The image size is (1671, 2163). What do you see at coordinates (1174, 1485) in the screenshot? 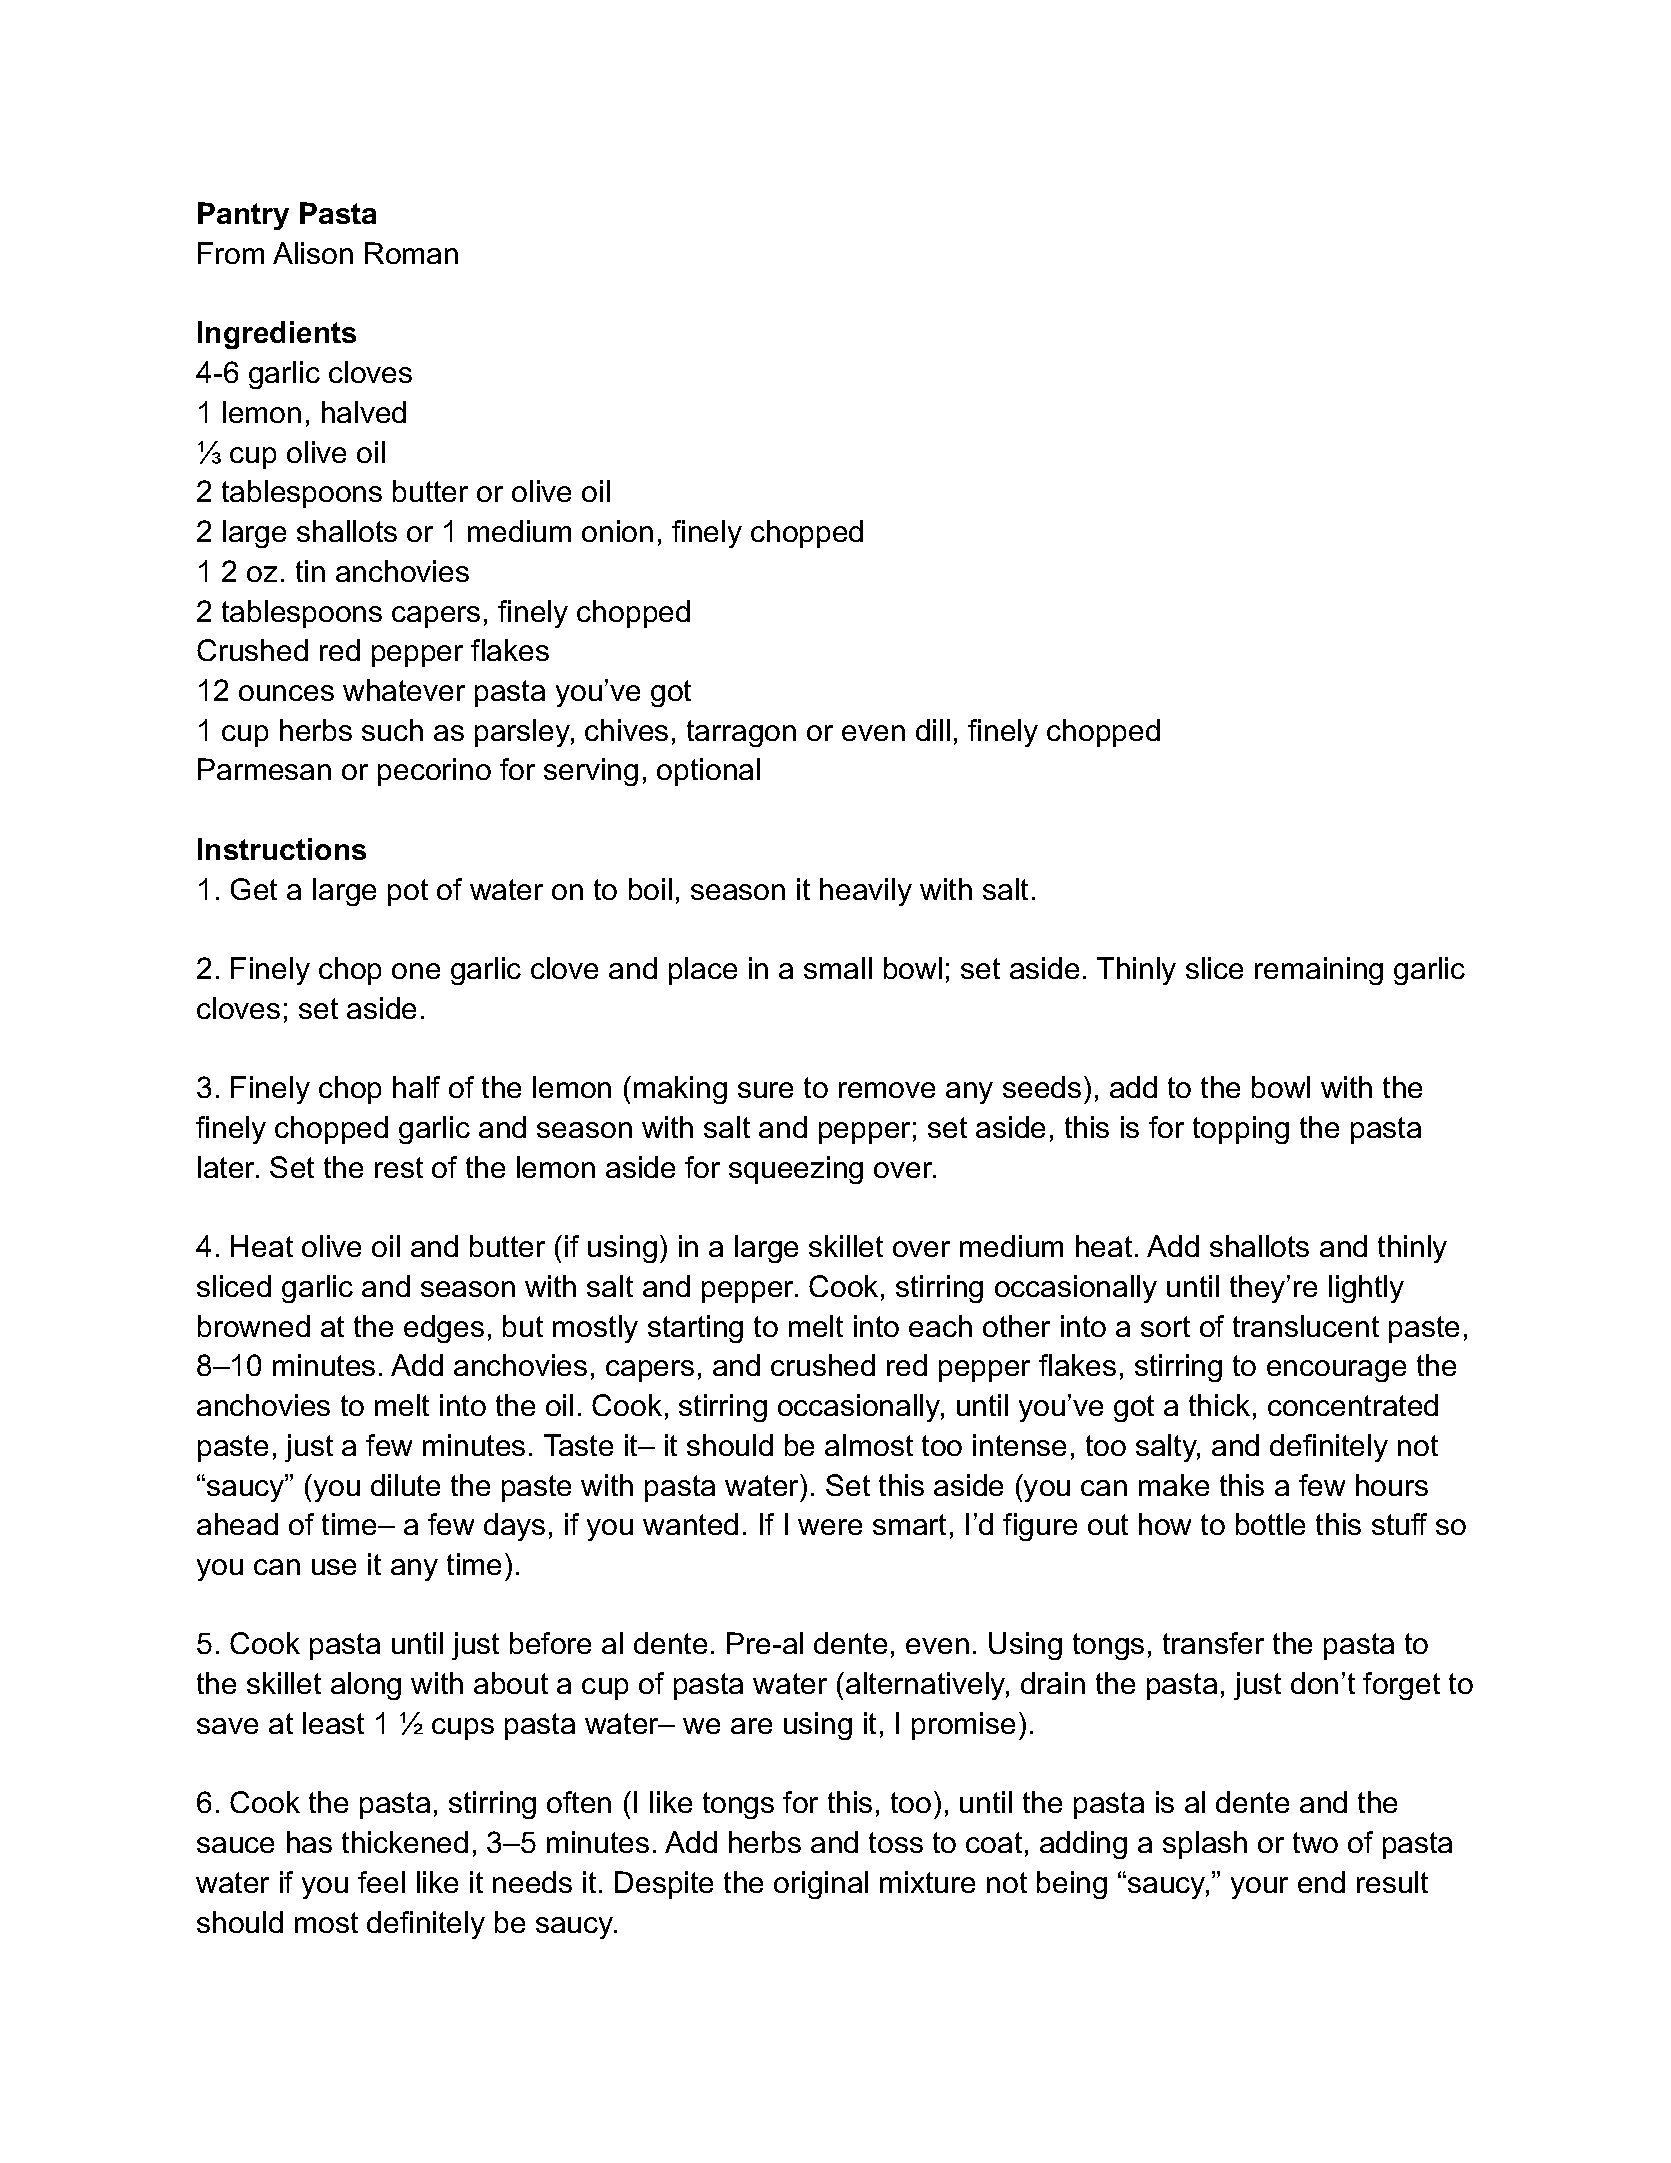
I see `make` at bounding box center [1174, 1485].
